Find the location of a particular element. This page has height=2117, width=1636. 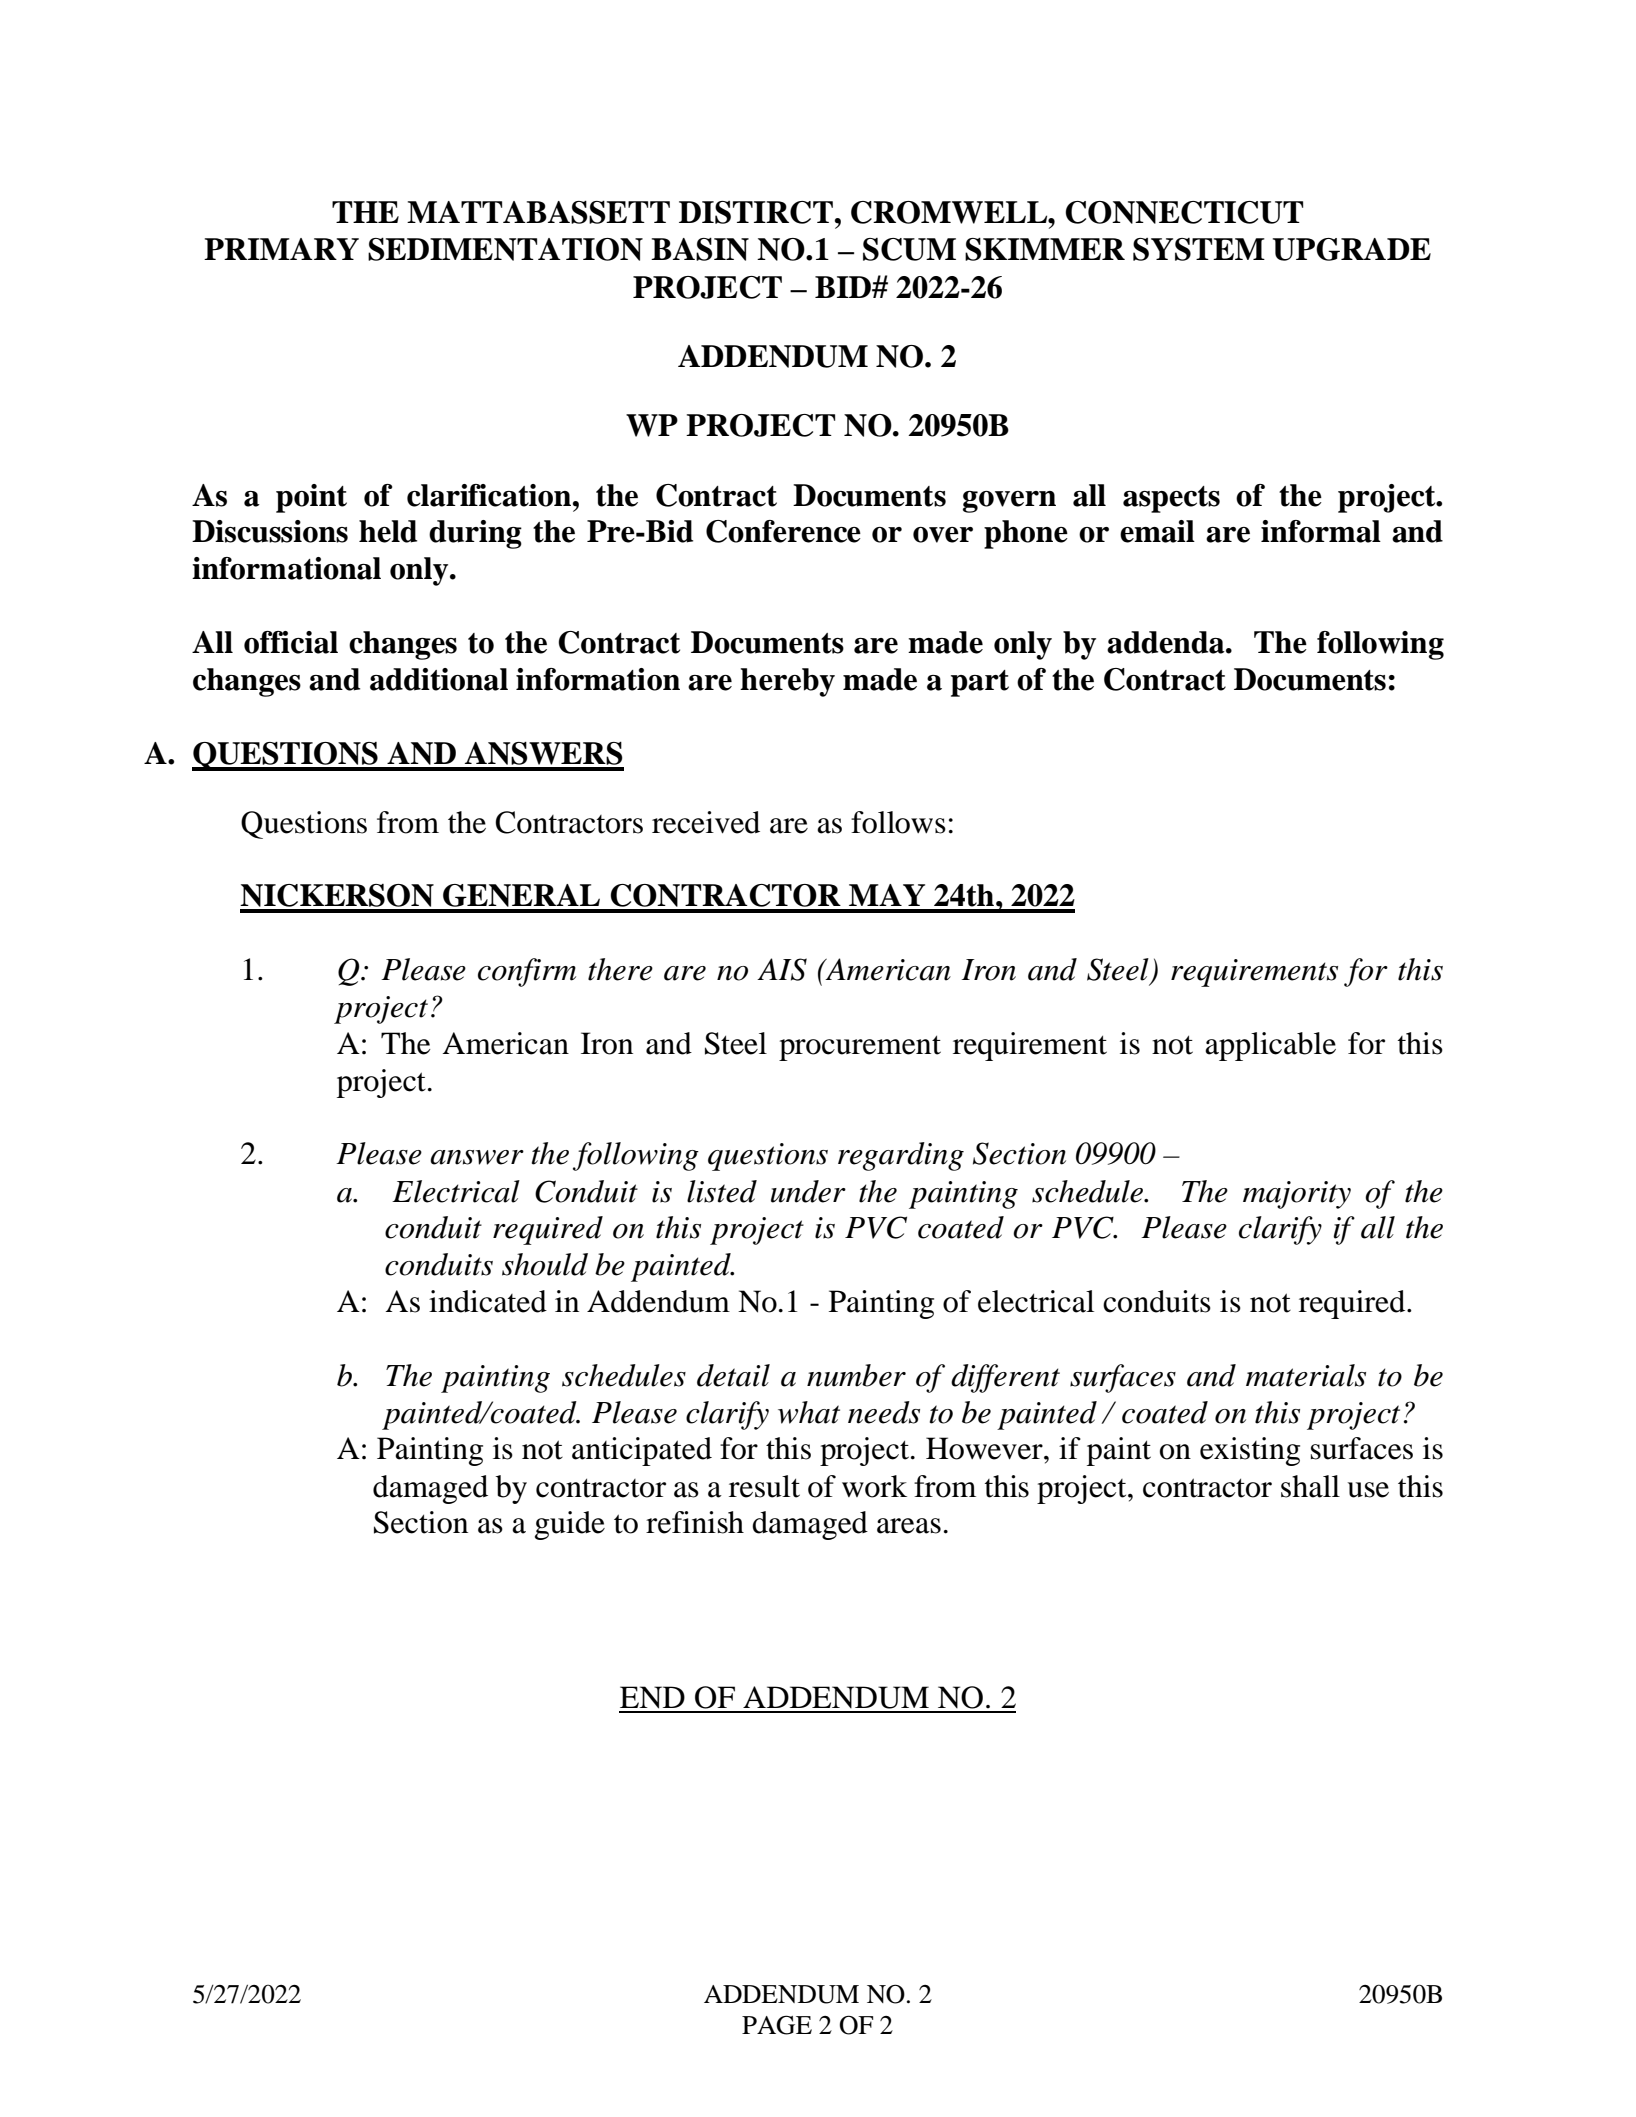

SEDIMENTATION is located at coordinates (505, 249).
